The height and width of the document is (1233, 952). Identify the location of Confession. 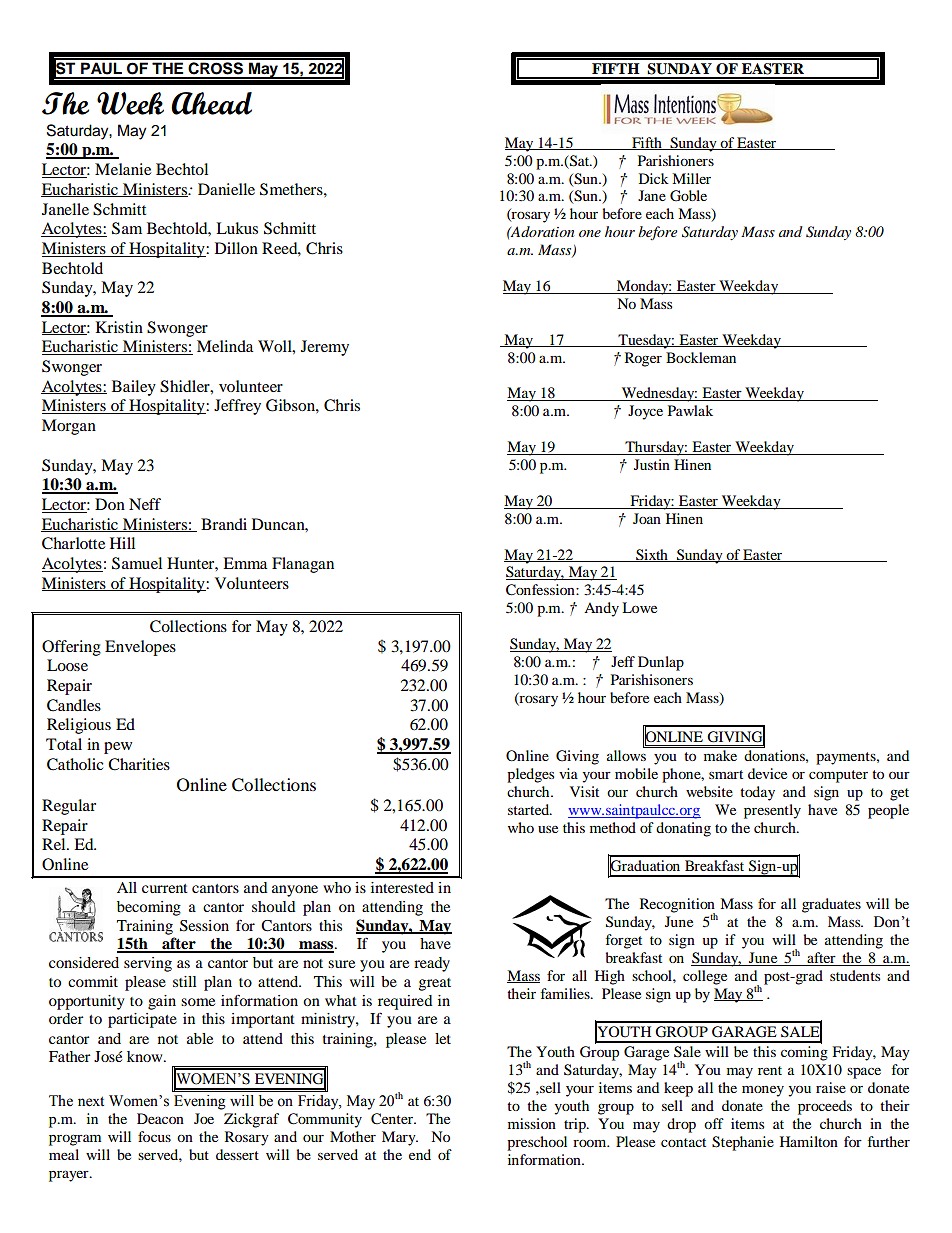
(541, 590).
